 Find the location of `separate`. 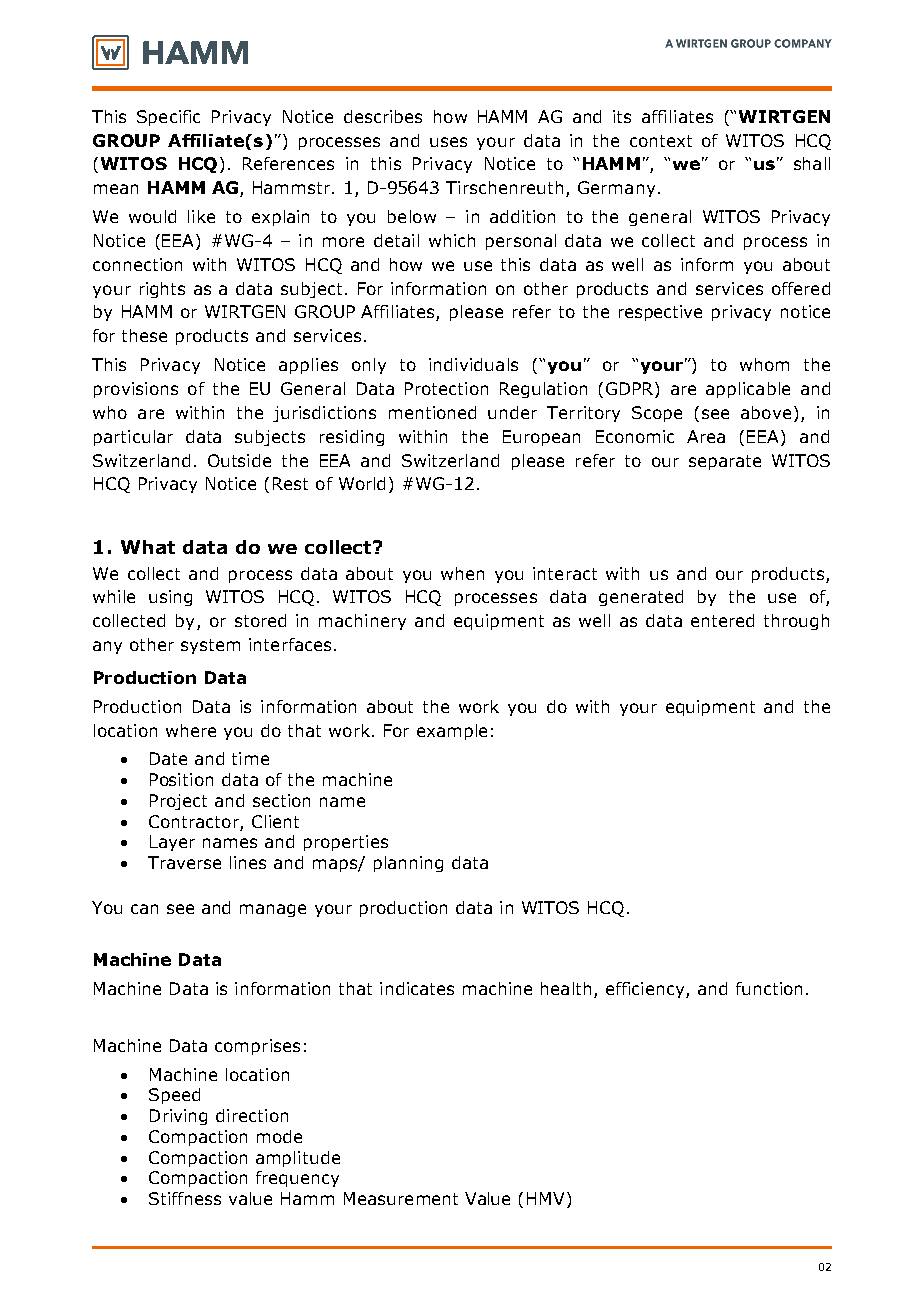

separate is located at coordinates (725, 462).
